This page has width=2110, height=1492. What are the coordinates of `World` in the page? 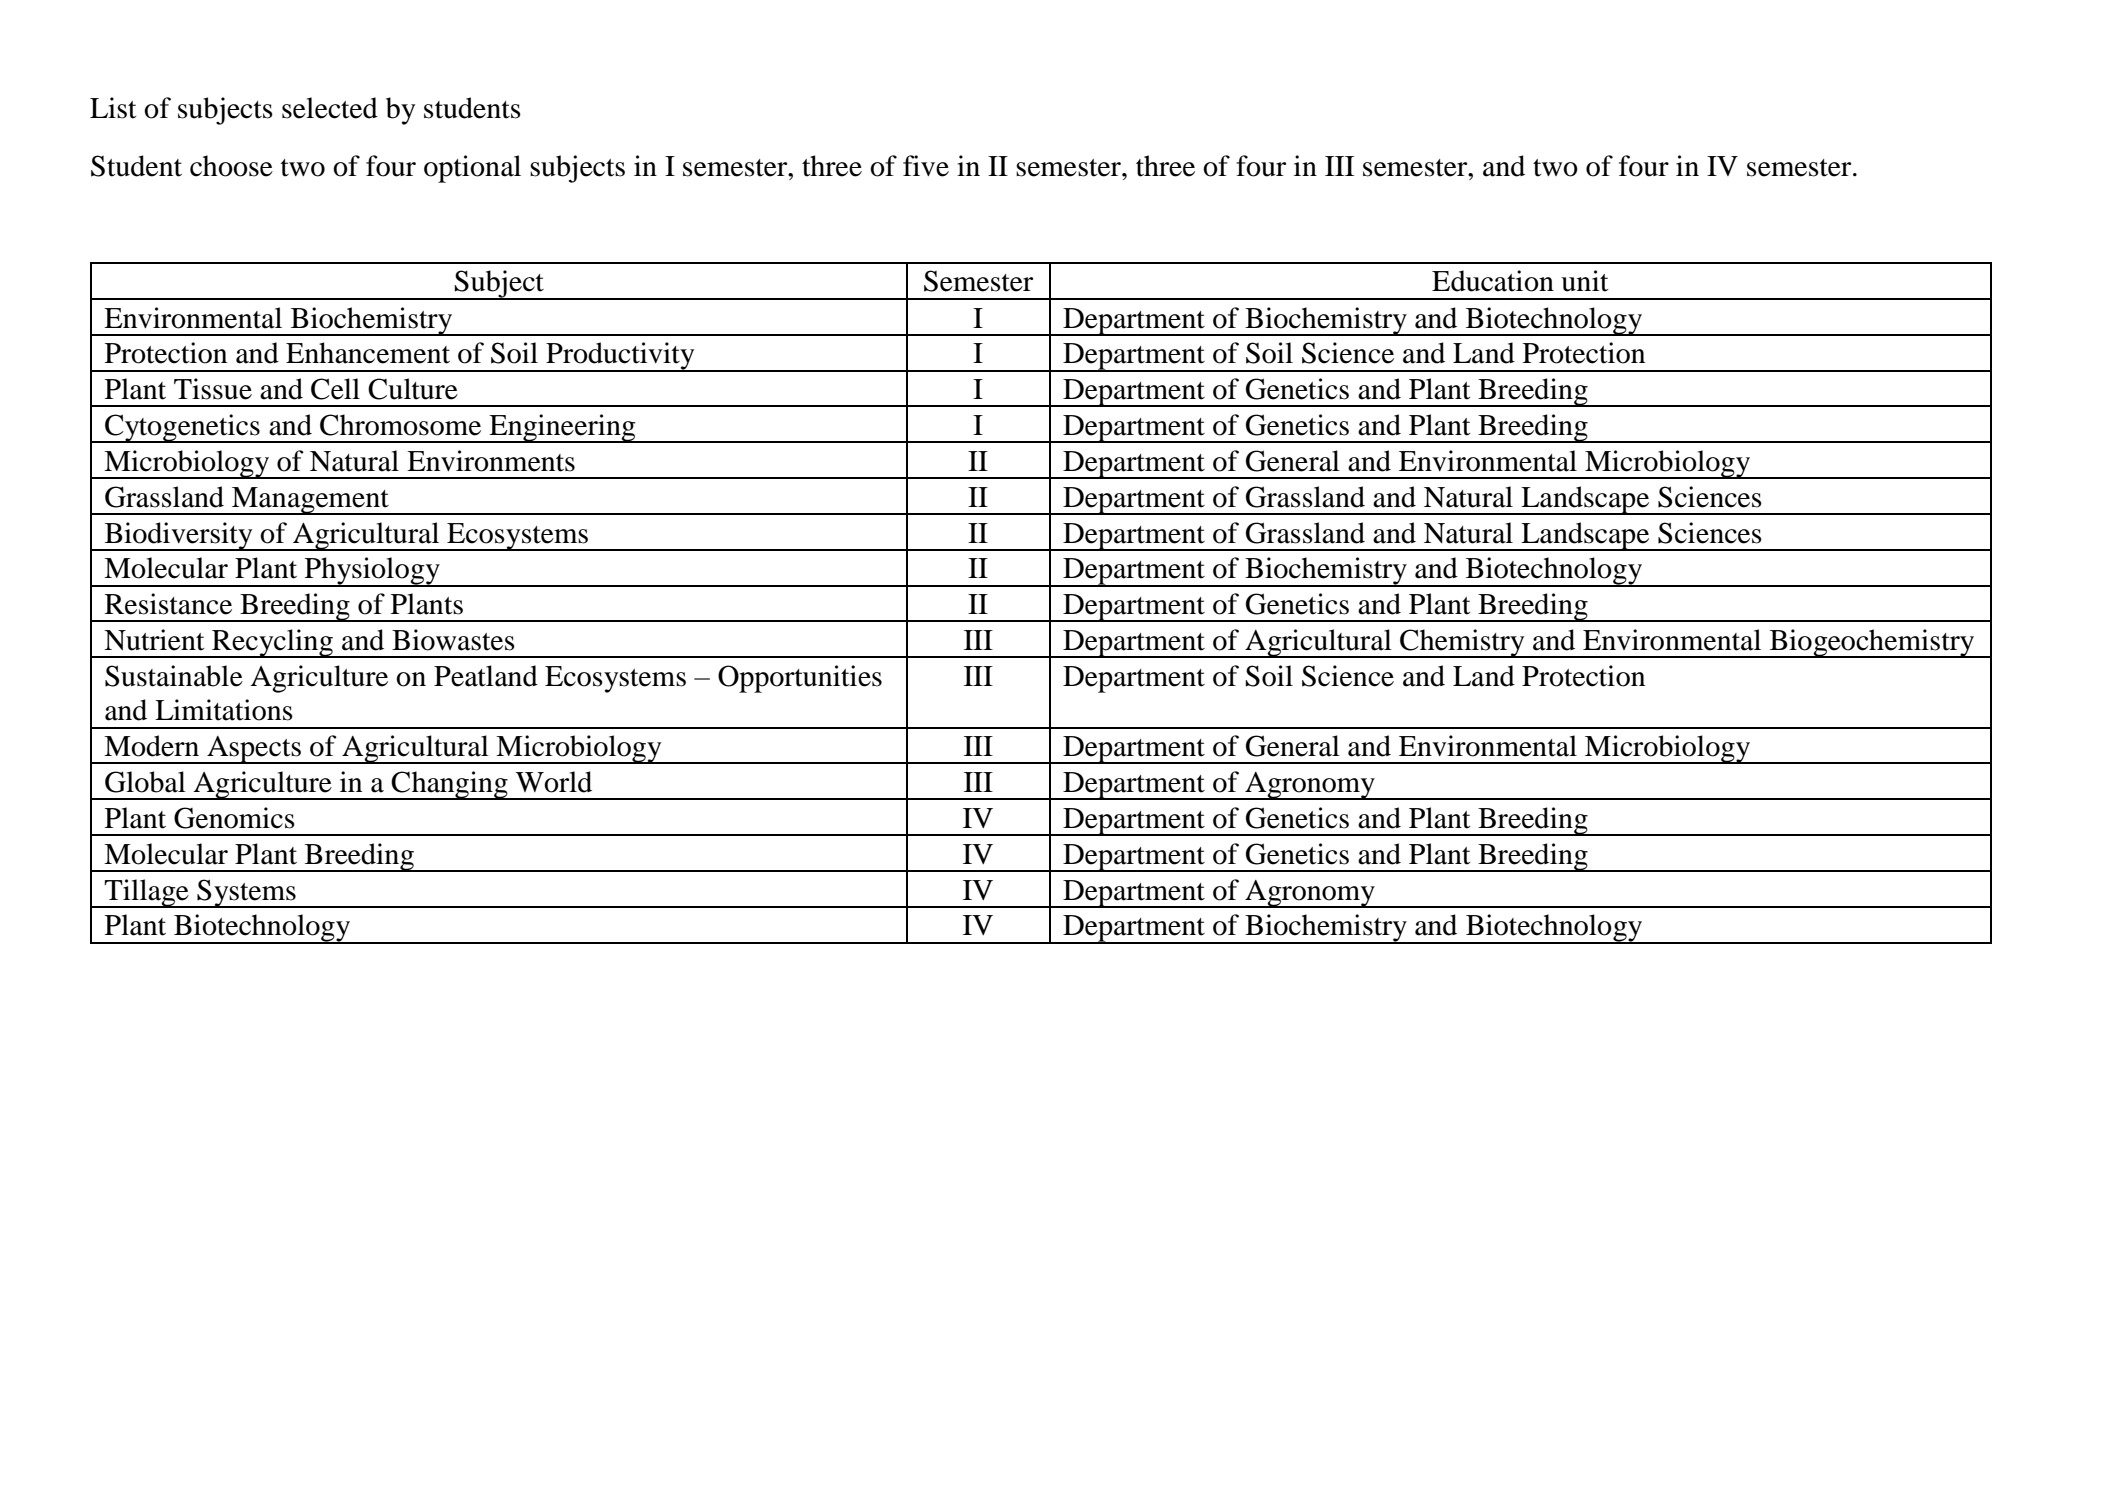 It's located at (554, 782).
